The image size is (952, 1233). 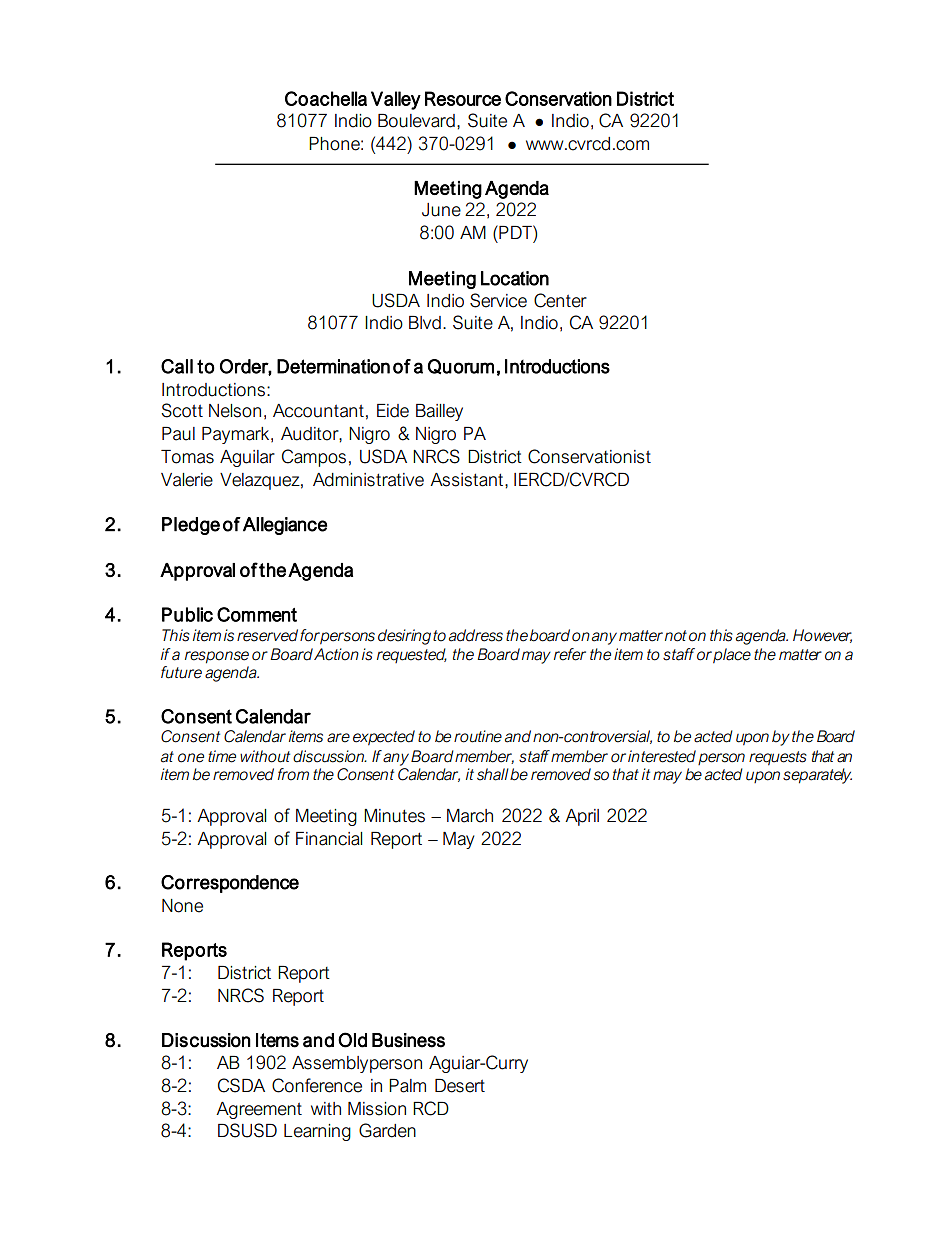 What do you see at coordinates (732, 656) in the page?
I see `place` at bounding box center [732, 656].
